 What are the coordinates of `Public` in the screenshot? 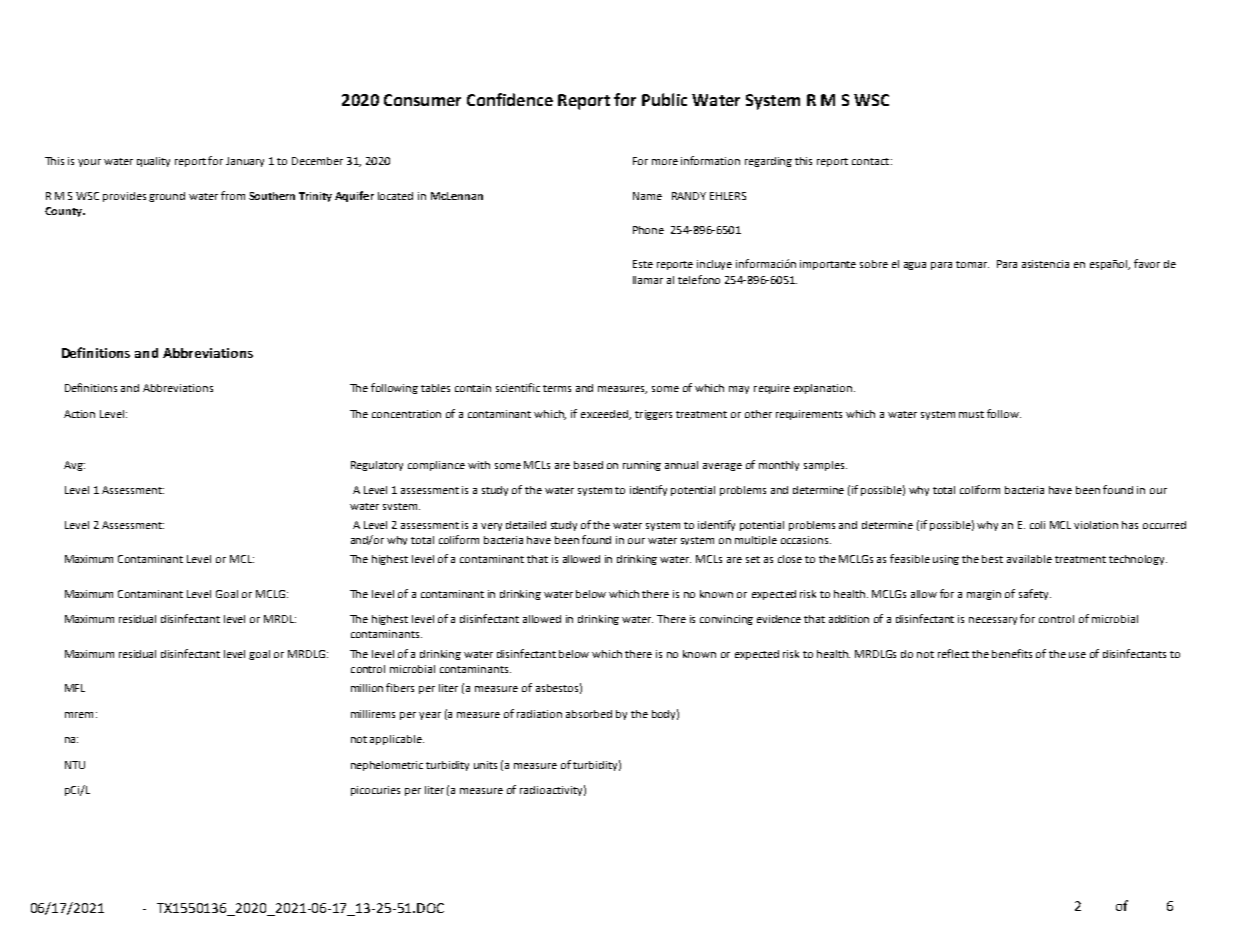 It's located at (664, 99).
